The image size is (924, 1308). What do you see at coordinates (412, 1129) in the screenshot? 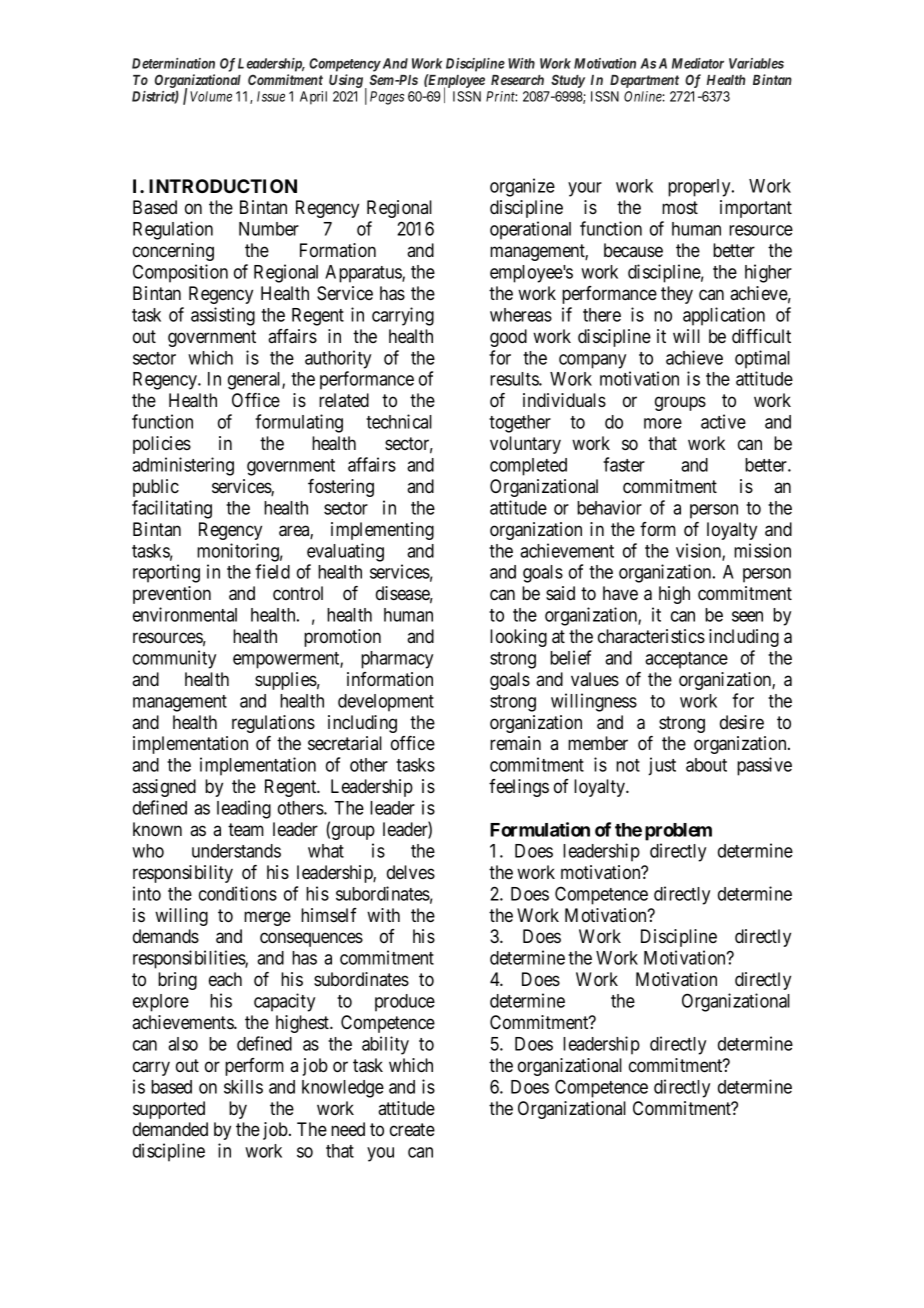
I see `create` at bounding box center [412, 1129].
